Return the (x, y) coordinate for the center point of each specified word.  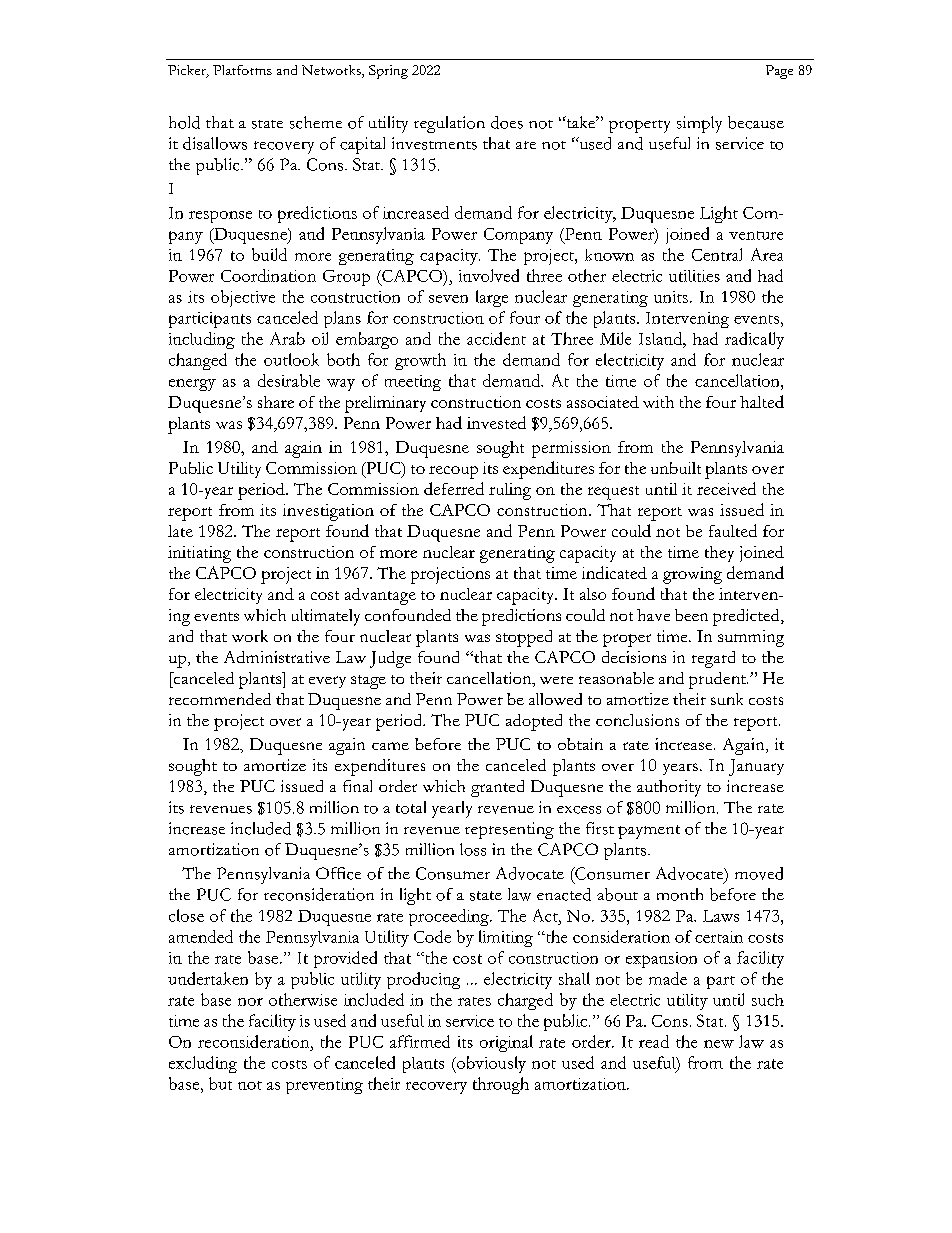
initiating (199, 554)
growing (692, 575)
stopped (524, 638)
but (220, 1083)
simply (699, 124)
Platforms (242, 70)
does (507, 122)
